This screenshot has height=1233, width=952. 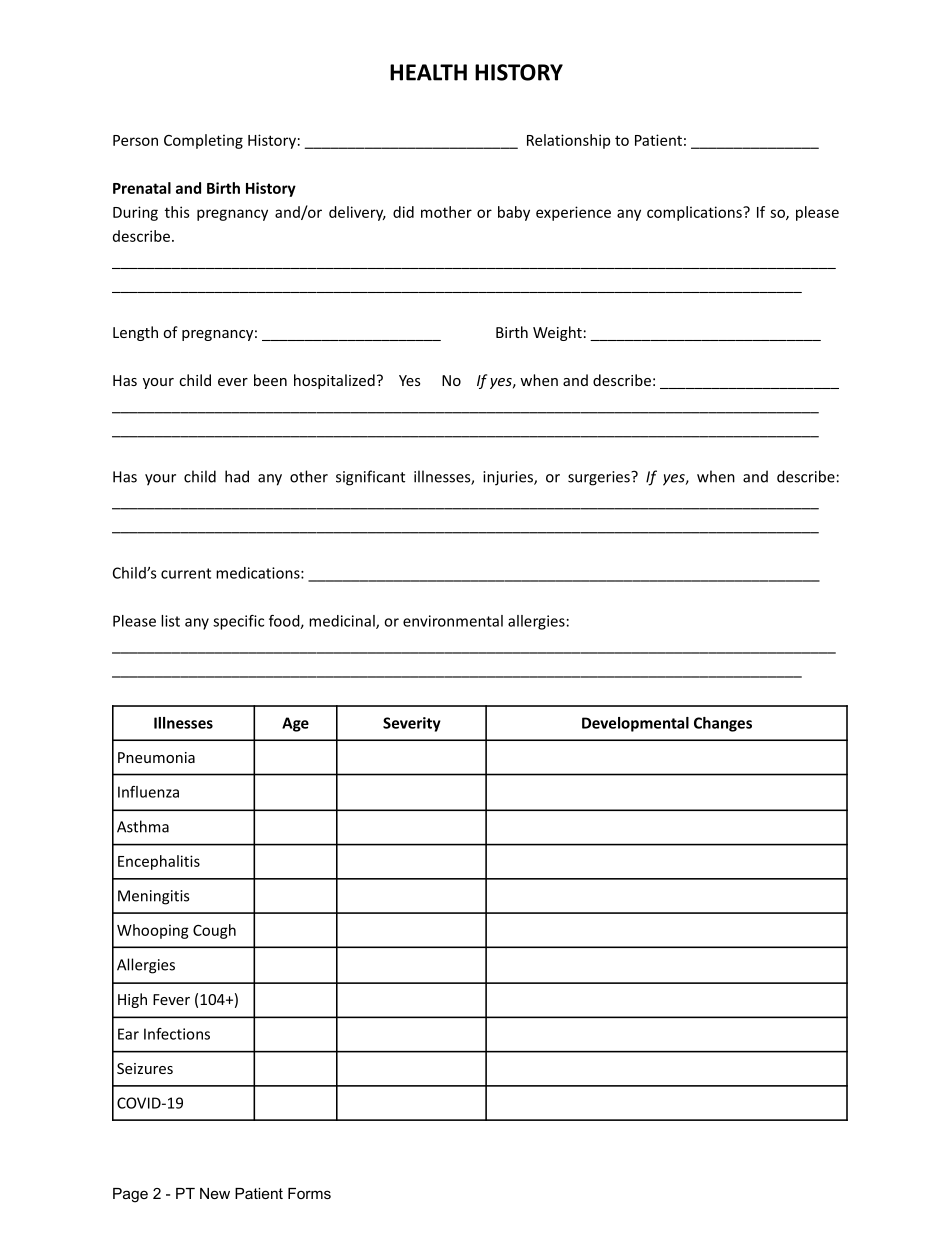 What do you see at coordinates (203, 141) in the screenshot?
I see `Completing` at bounding box center [203, 141].
